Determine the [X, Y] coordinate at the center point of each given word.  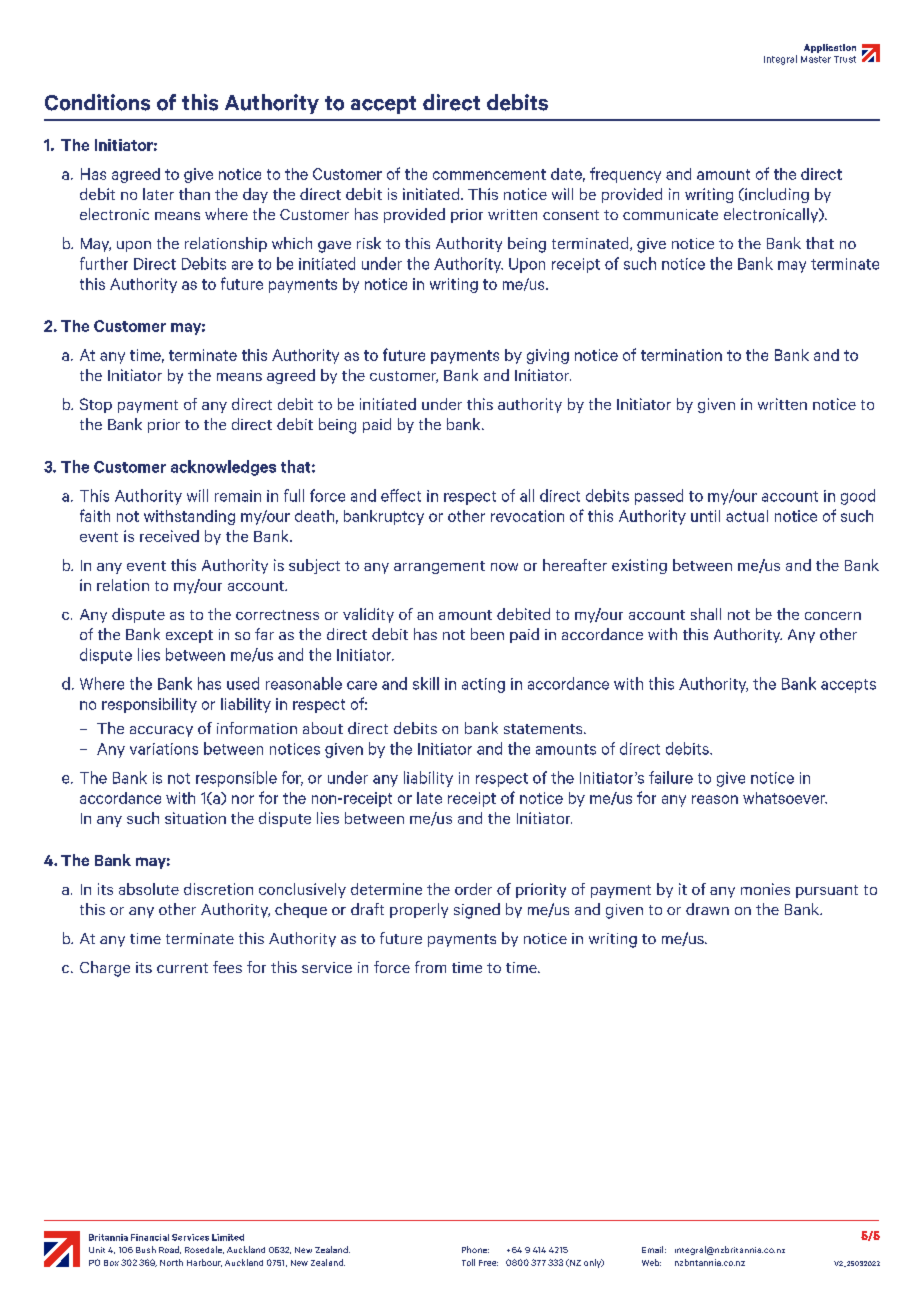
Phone [475, 1249]
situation [195, 818]
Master [816, 59]
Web [651, 1262]
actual [747, 516]
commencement [489, 174]
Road [170, 1250]
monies [765, 889]
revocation [527, 516]
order [473, 889]
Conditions [97, 102]
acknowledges [223, 468]
